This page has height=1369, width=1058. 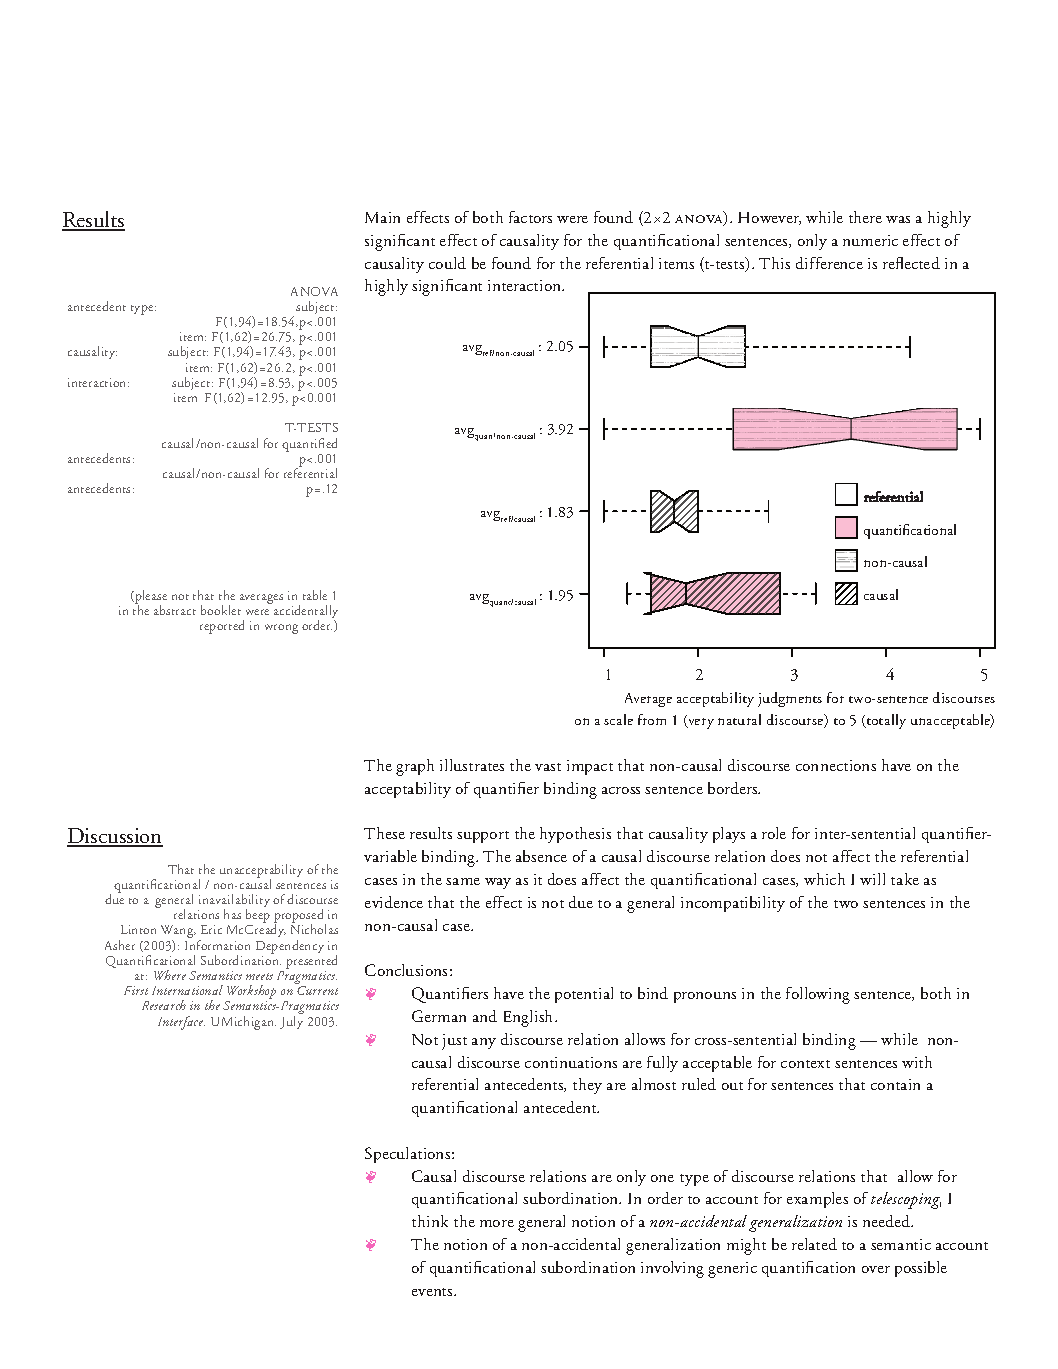 What do you see at coordinates (497, 1223) in the page?
I see `more` at bounding box center [497, 1223].
